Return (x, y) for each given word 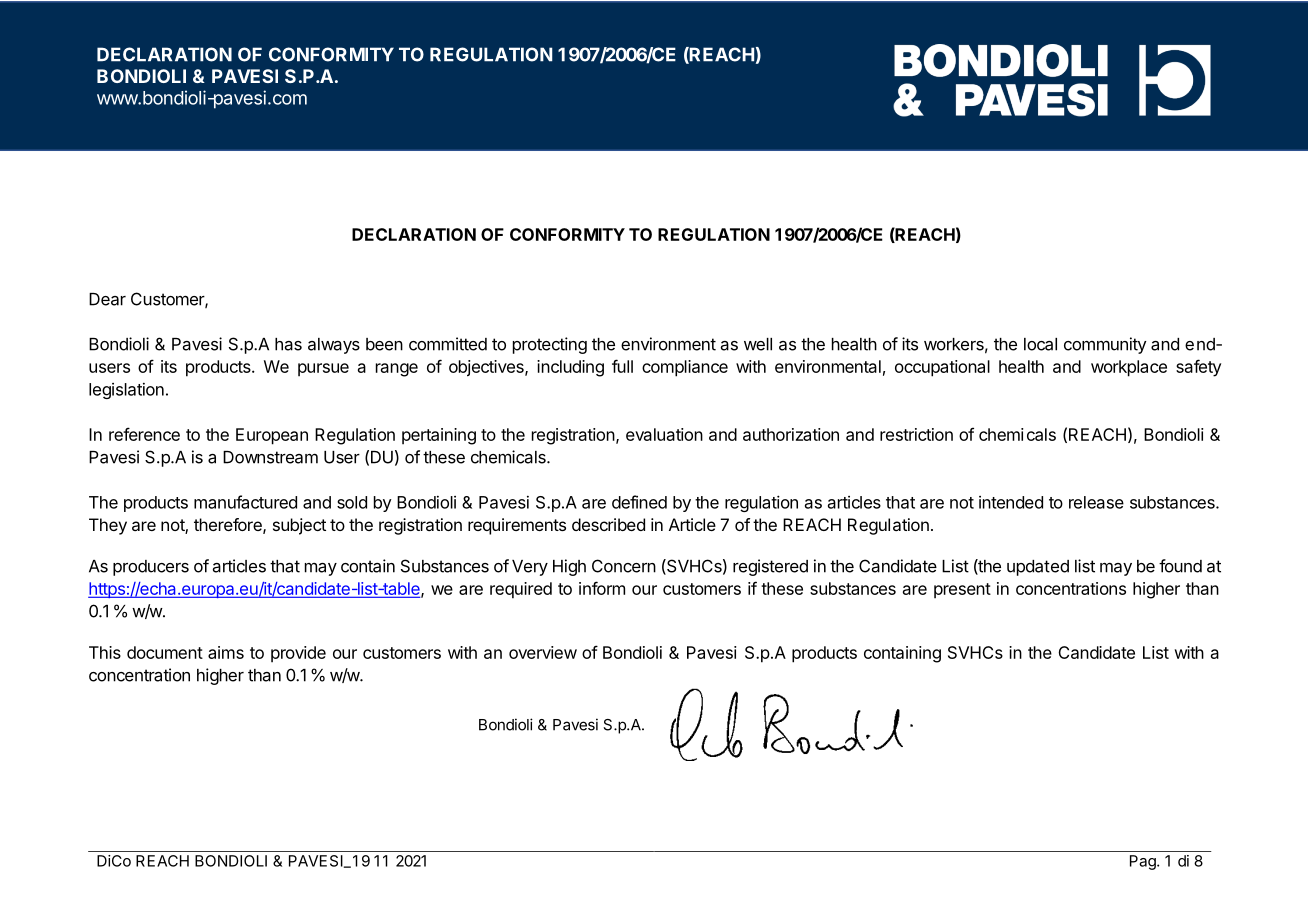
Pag (1144, 862)
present (962, 591)
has (288, 344)
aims (226, 652)
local (1040, 344)
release (1096, 502)
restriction (916, 434)
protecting (550, 345)
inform (602, 588)
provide (298, 654)
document (165, 652)
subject (299, 526)
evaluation (664, 434)
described (608, 524)
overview (543, 652)
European (272, 436)
